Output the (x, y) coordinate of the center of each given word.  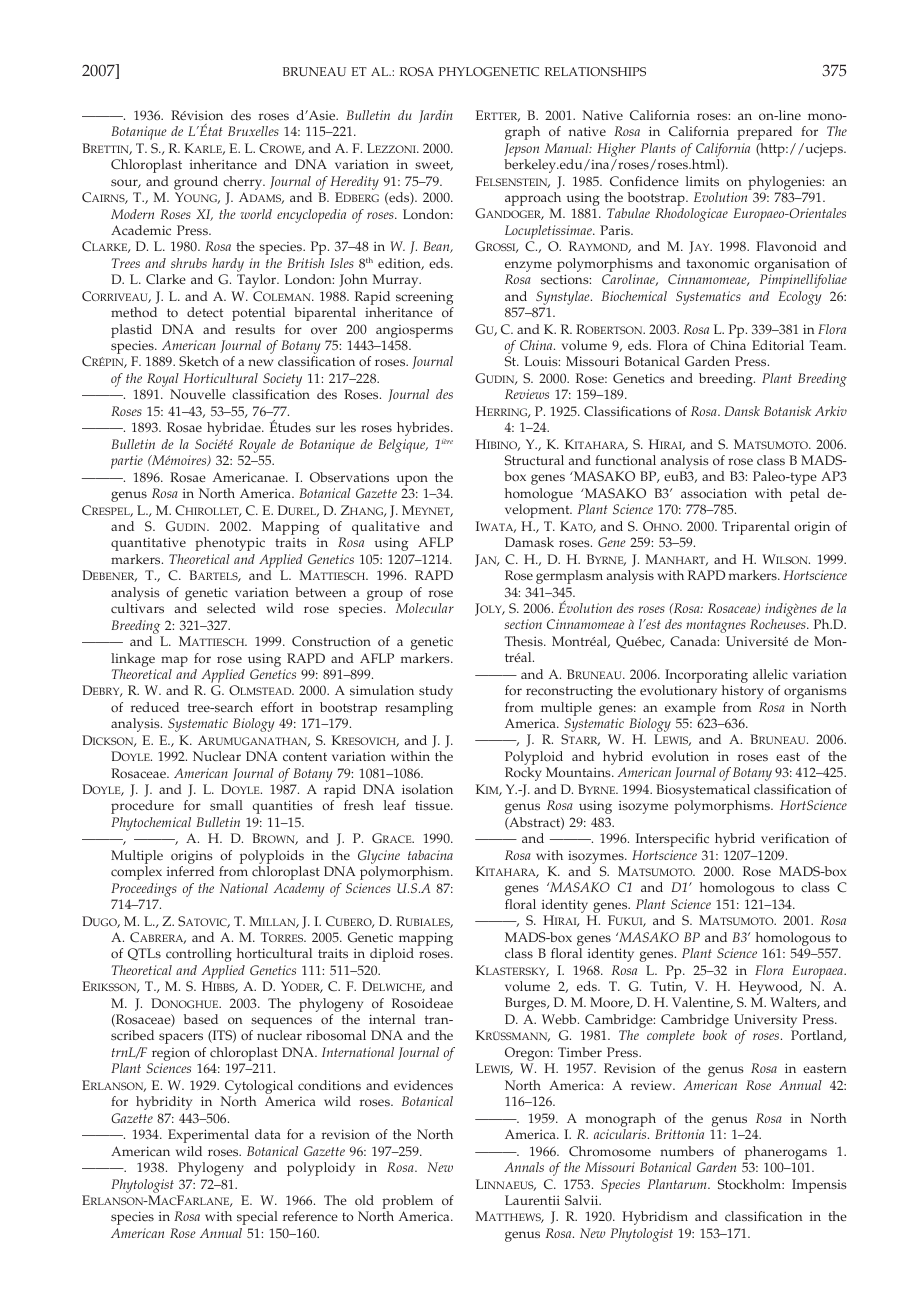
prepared (764, 133)
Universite (757, 641)
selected (231, 608)
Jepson (521, 150)
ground (196, 183)
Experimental (208, 1136)
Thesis (525, 641)
